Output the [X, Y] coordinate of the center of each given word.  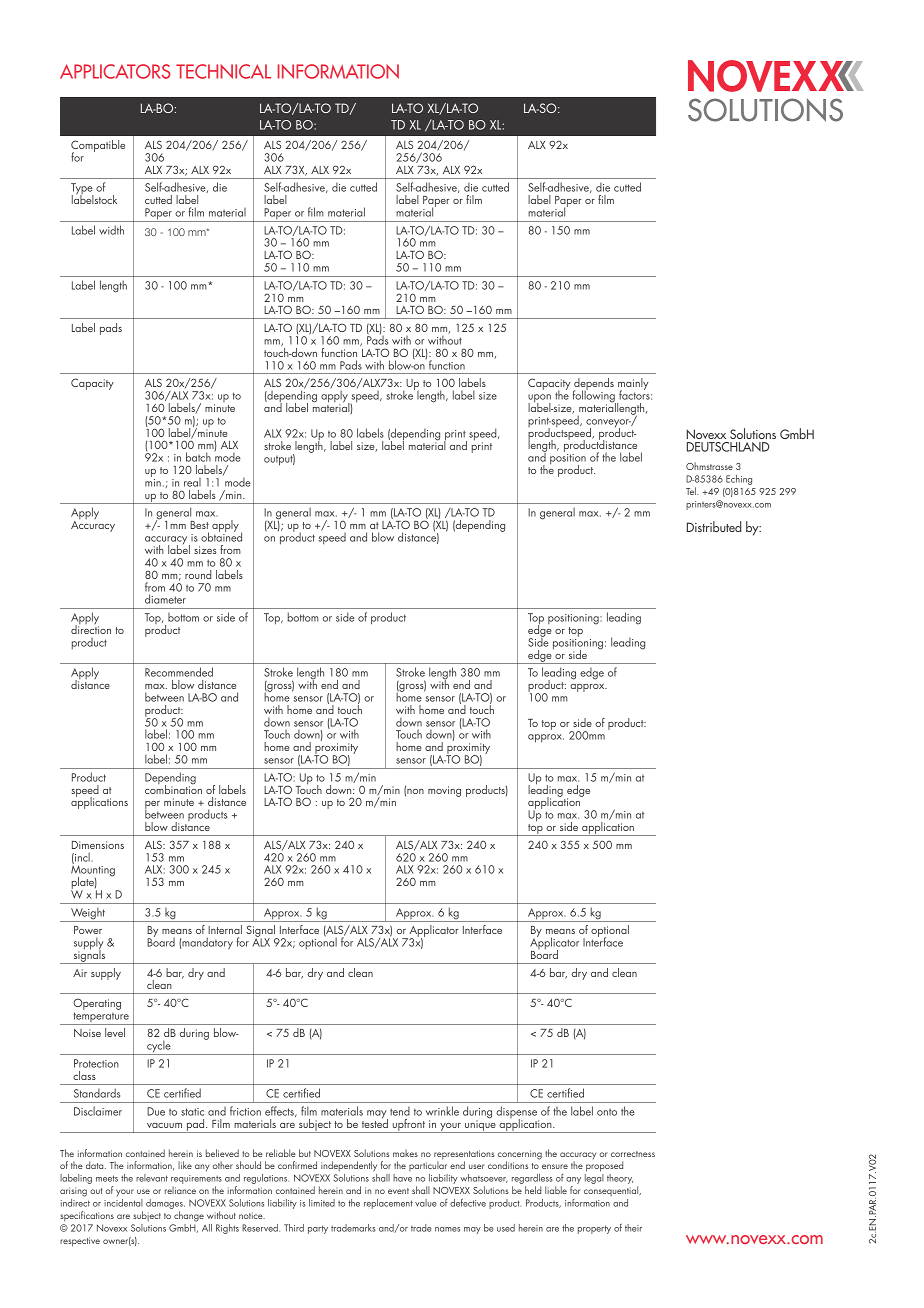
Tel [692, 491]
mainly [633, 385]
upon [539, 399]
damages [165, 1205]
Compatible [98, 147]
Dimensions [98, 845]
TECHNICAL [223, 71]
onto [607, 1112]
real [192, 482]
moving [444, 791]
